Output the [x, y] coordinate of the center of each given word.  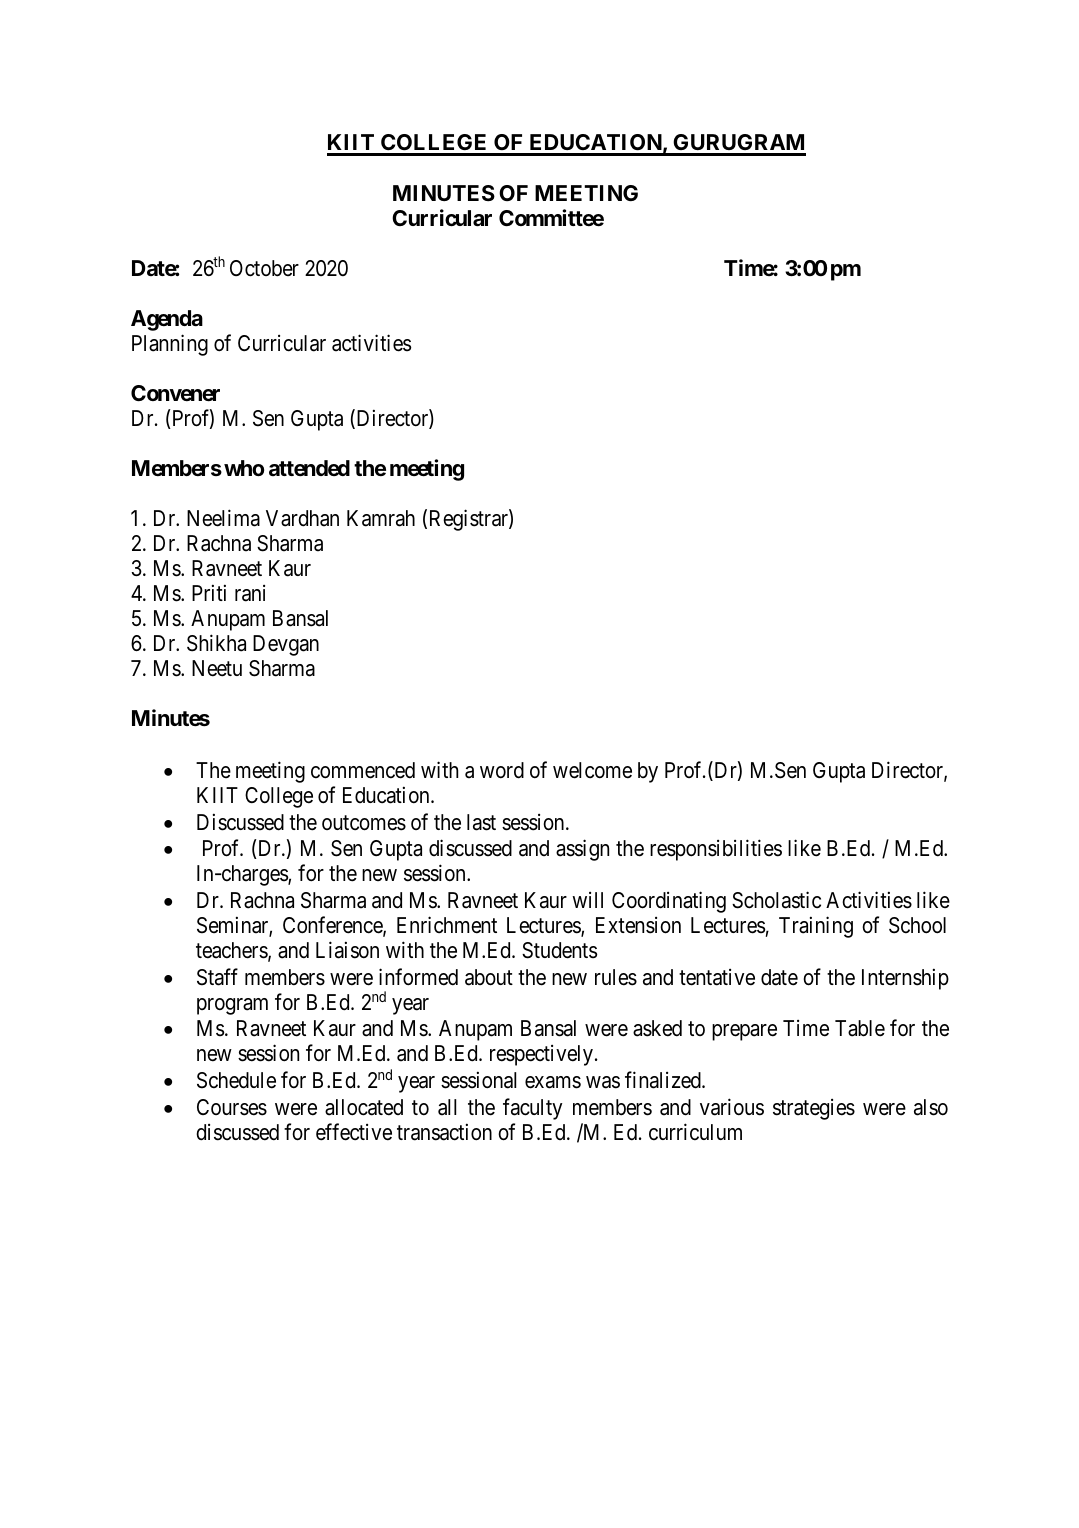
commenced [363, 770]
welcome [592, 770]
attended [309, 468]
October [264, 268]
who [244, 468]
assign [582, 850]
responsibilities [716, 850]
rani [250, 593]
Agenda [167, 320]
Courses [232, 1107]
